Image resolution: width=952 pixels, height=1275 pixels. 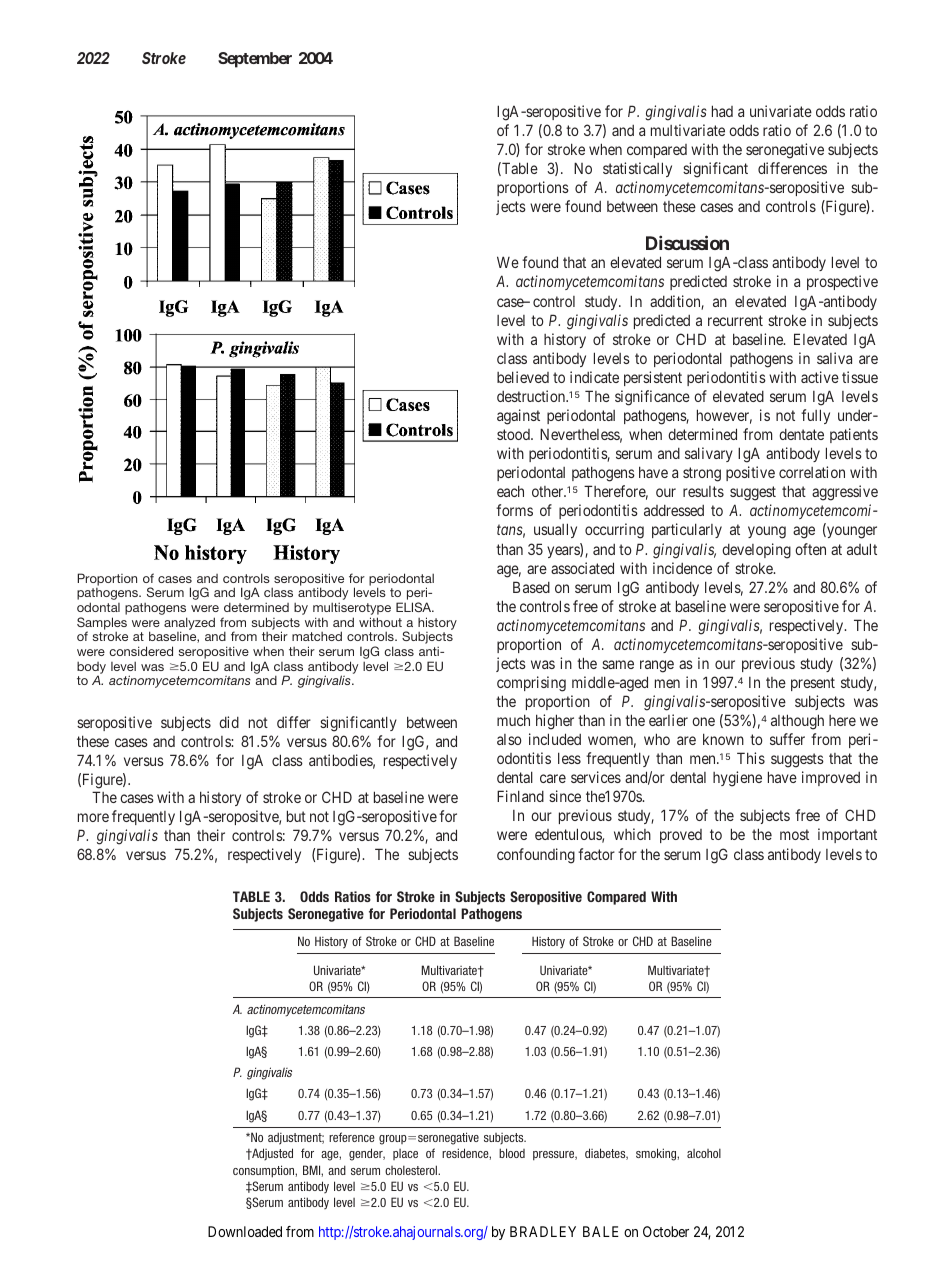 I want to click on although, so click(x=797, y=722).
